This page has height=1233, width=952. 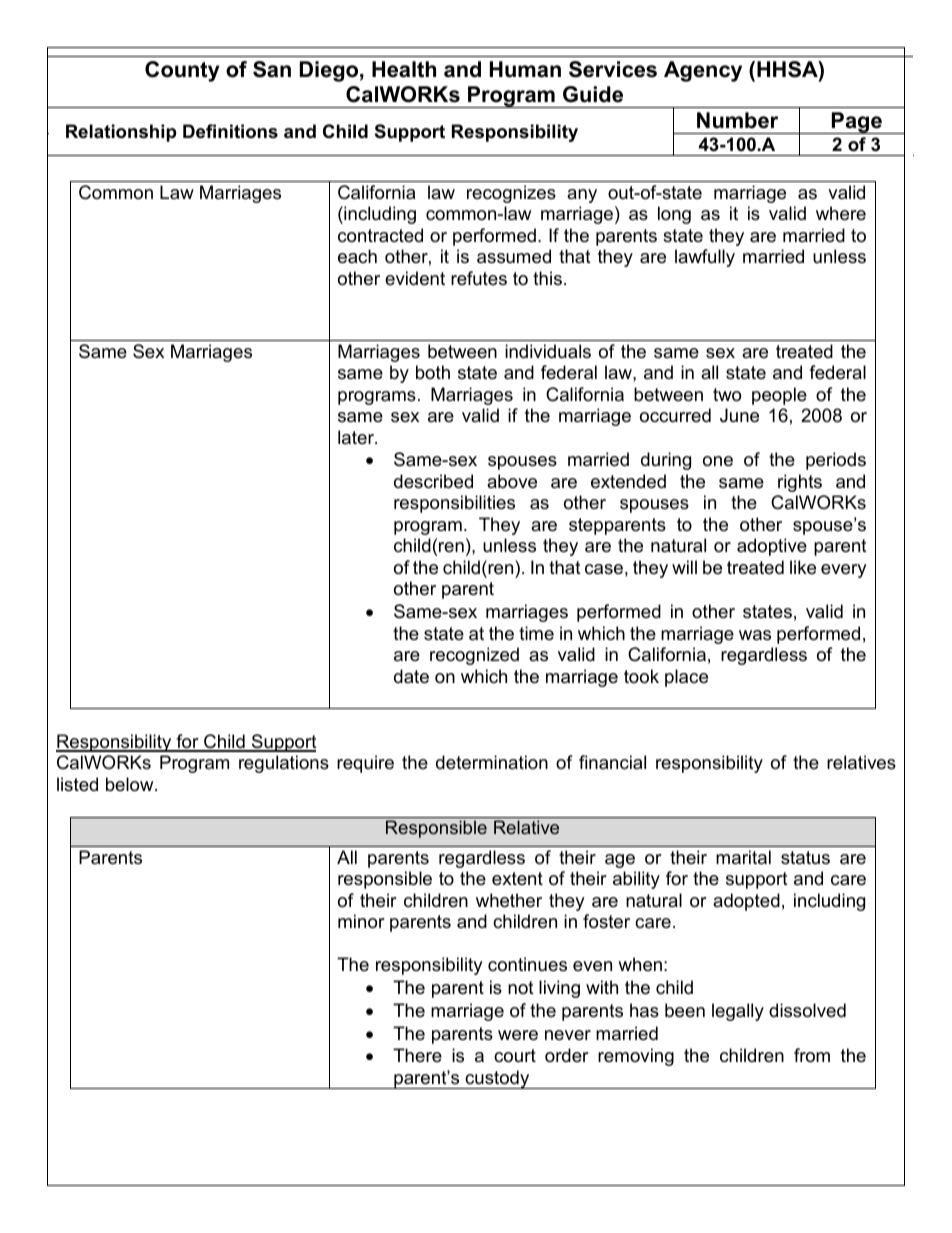 I want to click on place, so click(x=686, y=678).
